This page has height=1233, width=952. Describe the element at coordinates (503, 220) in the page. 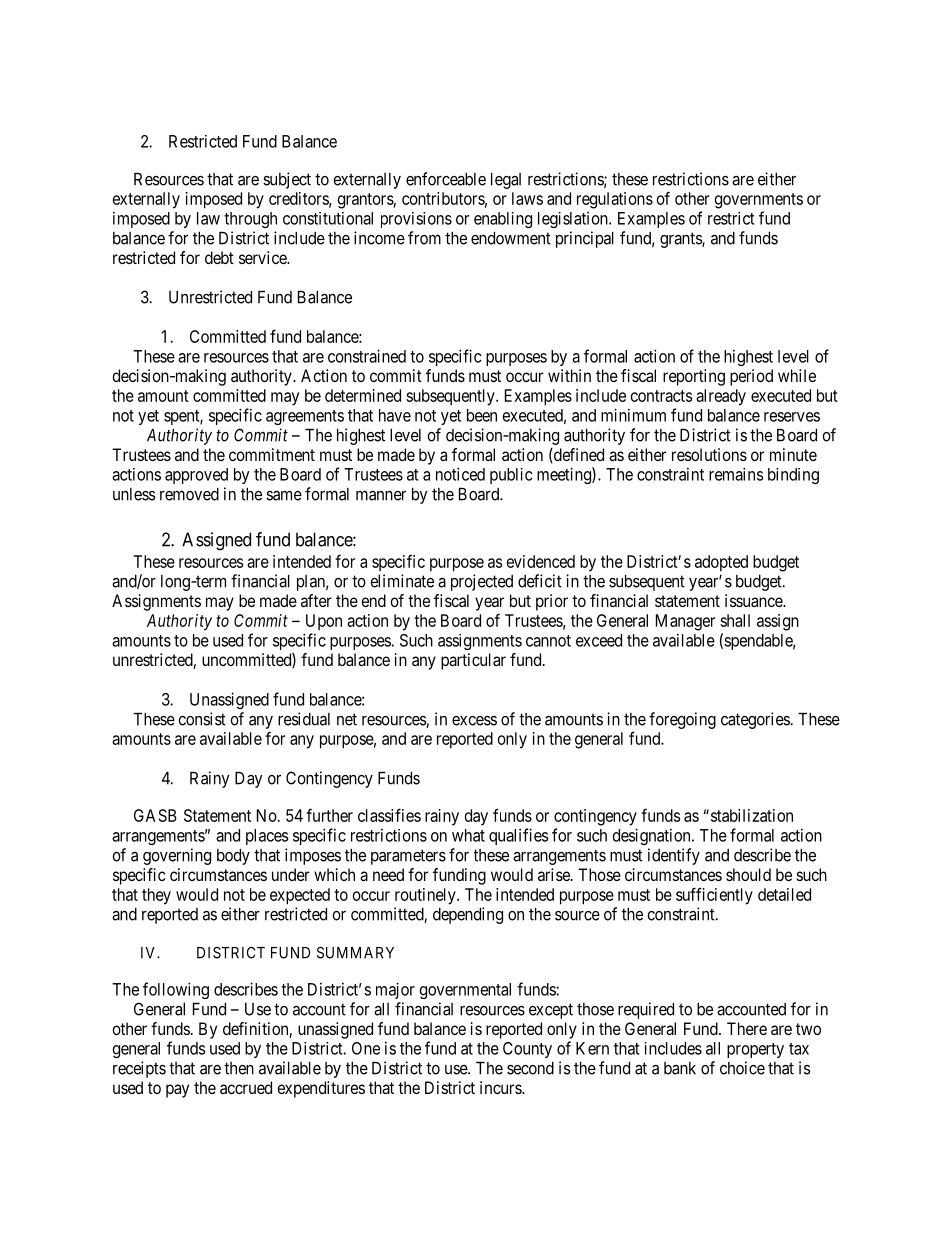

I see `enabling` at that location.
